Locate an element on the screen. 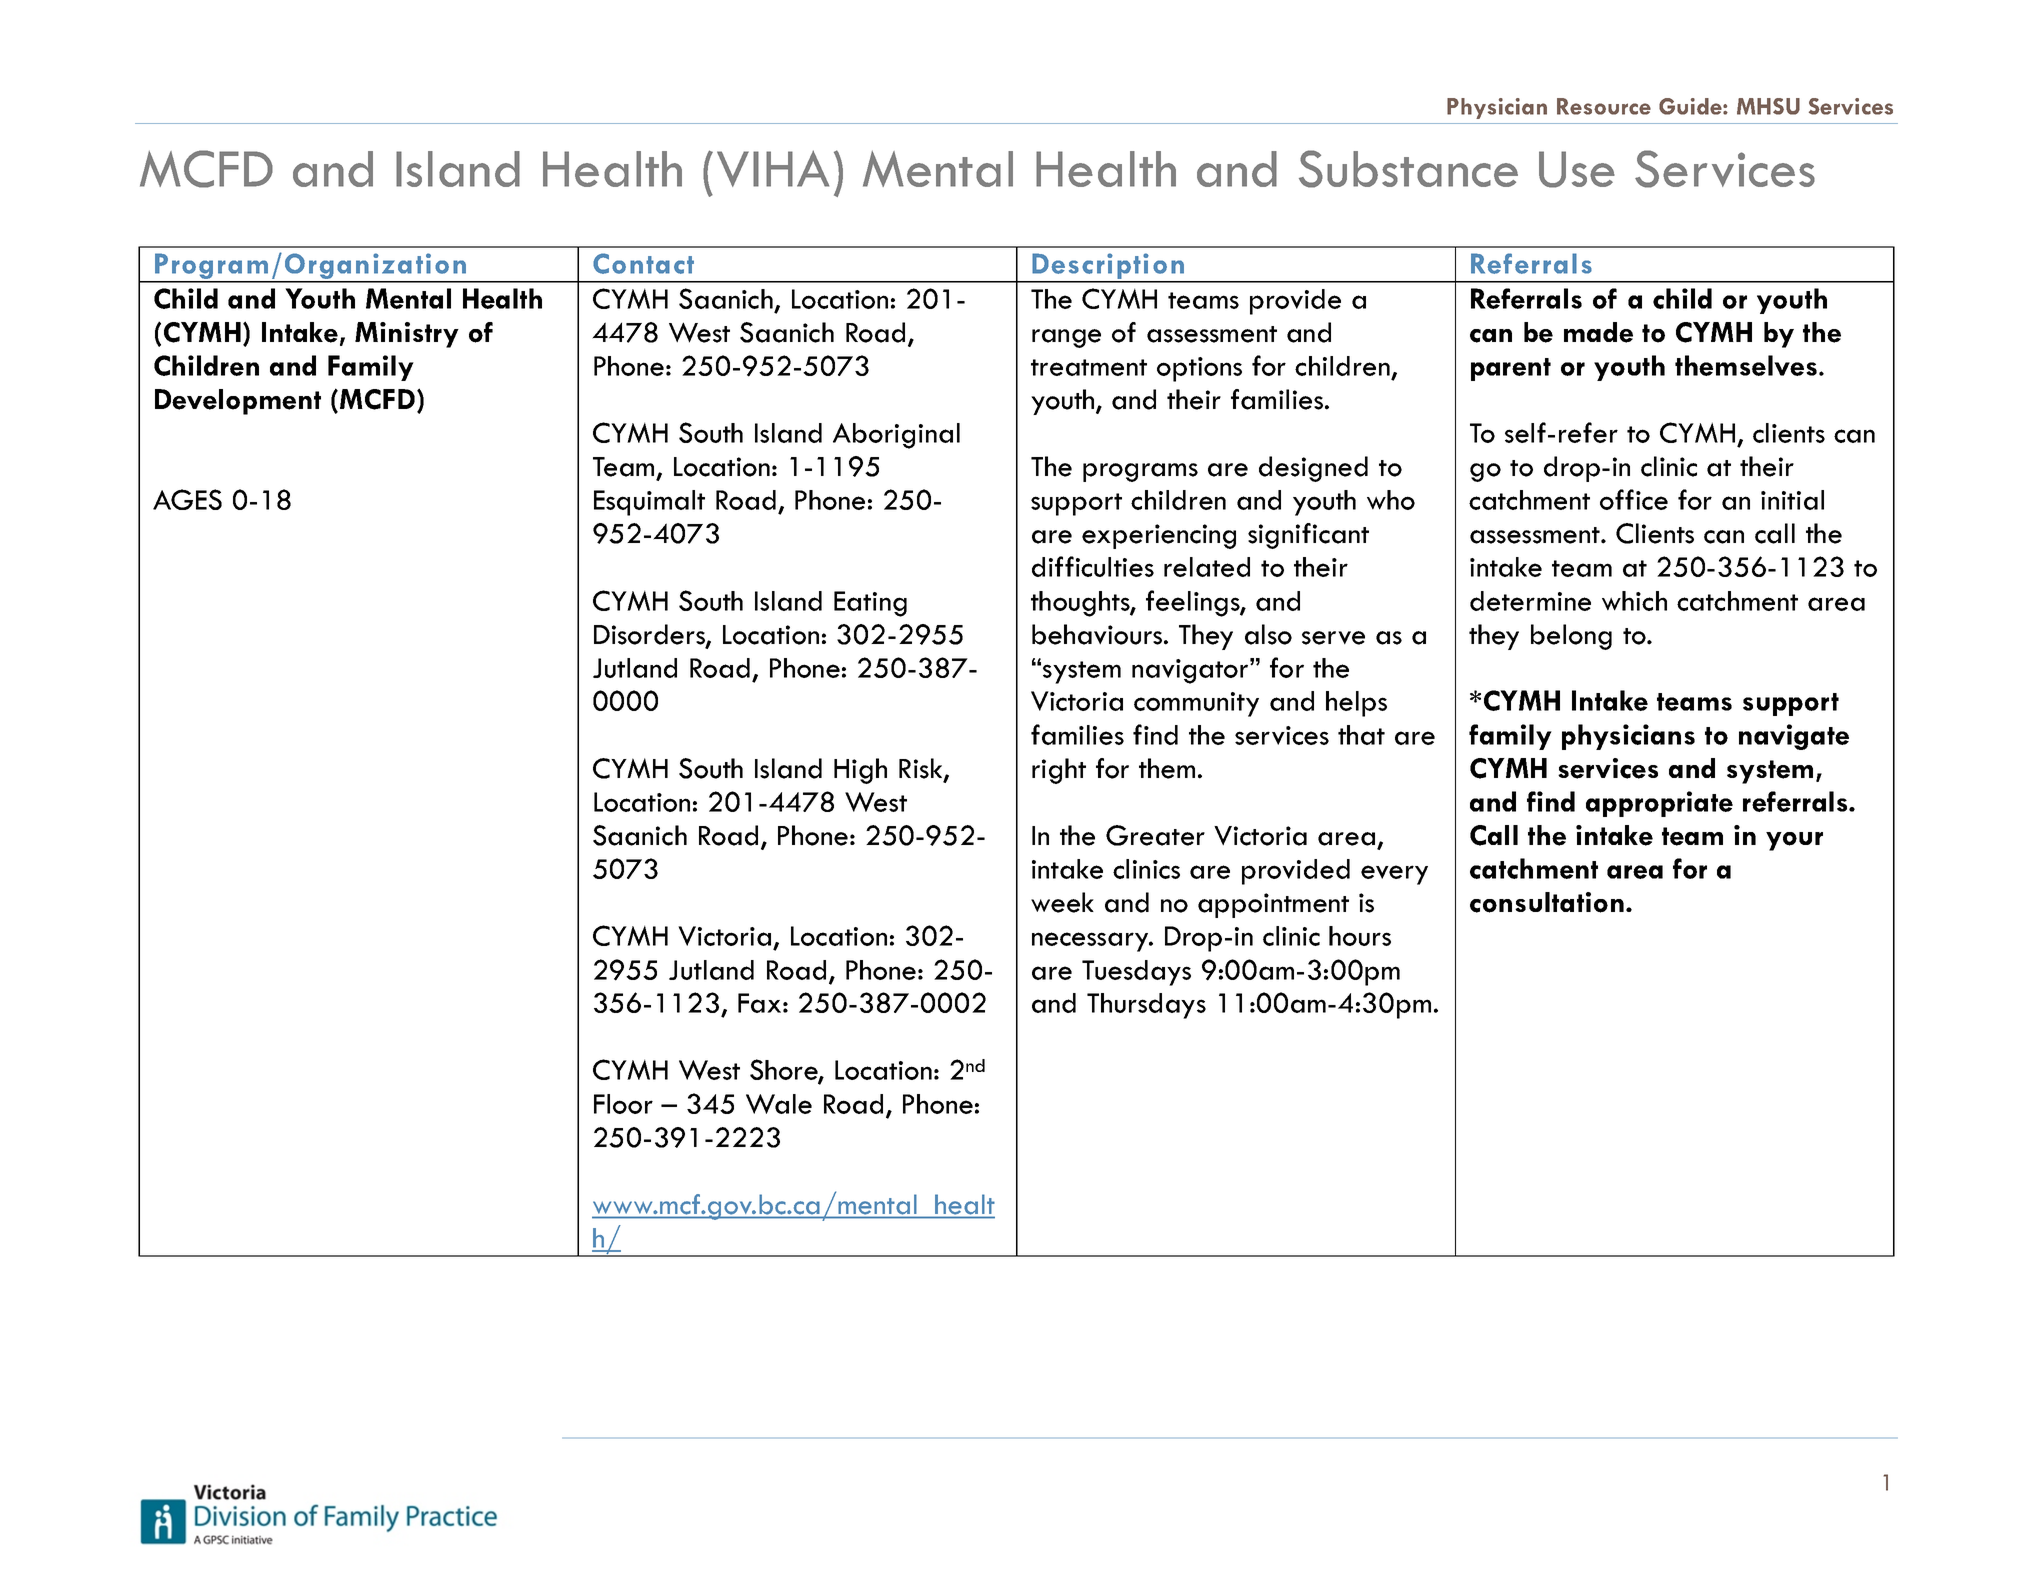  Contact is located at coordinates (643, 263).
